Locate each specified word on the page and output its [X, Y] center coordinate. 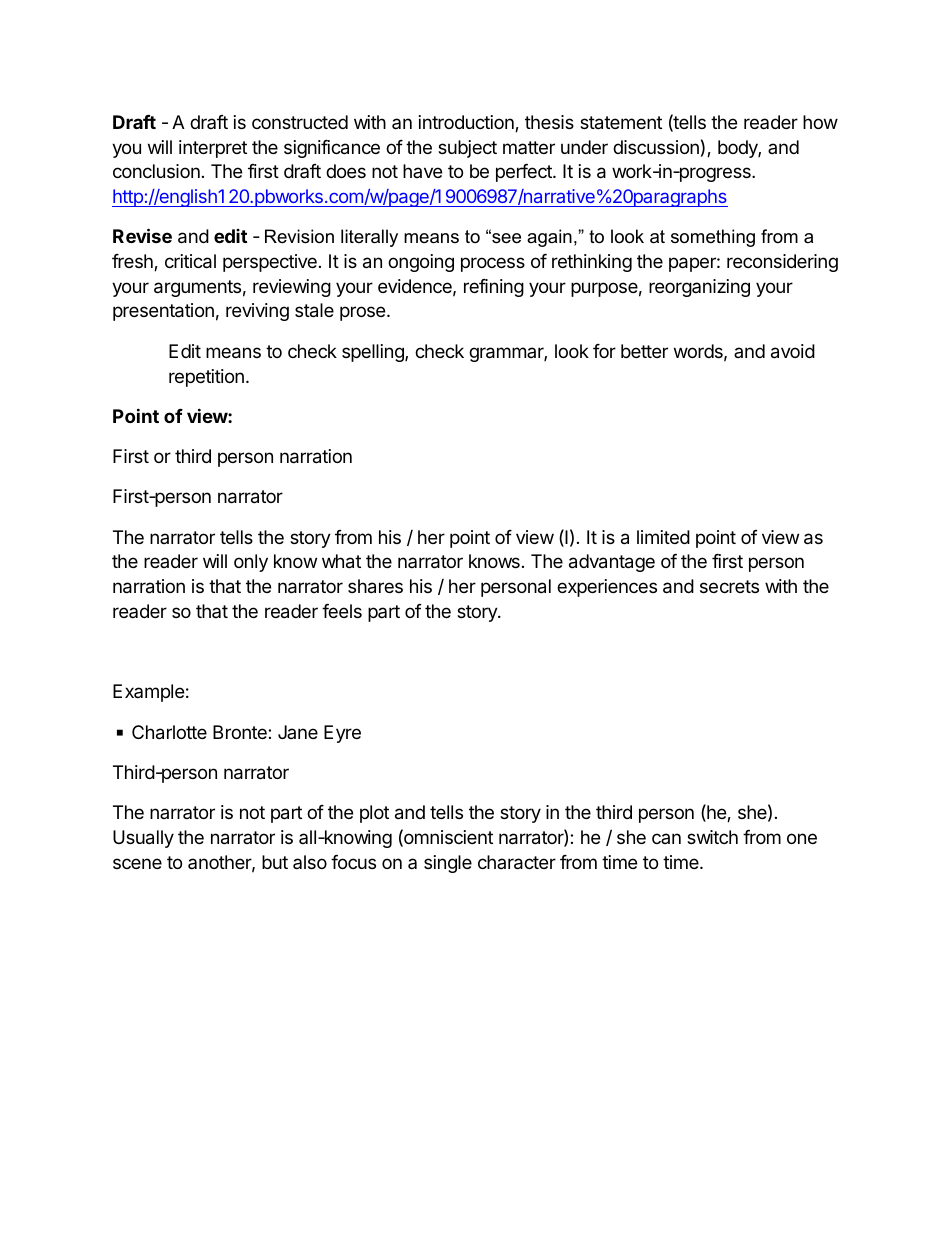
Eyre [342, 734]
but [275, 862]
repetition [206, 378]
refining [494, 288]
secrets [729, 586]
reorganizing [699, 288]
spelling [374, 353]
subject [467, 149]
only [251, 563]
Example [148, 693]
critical [190, 261]
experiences [607, 588]
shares [375, 586]
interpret [213, 149]
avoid [793, 351]
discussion [656, 147]
